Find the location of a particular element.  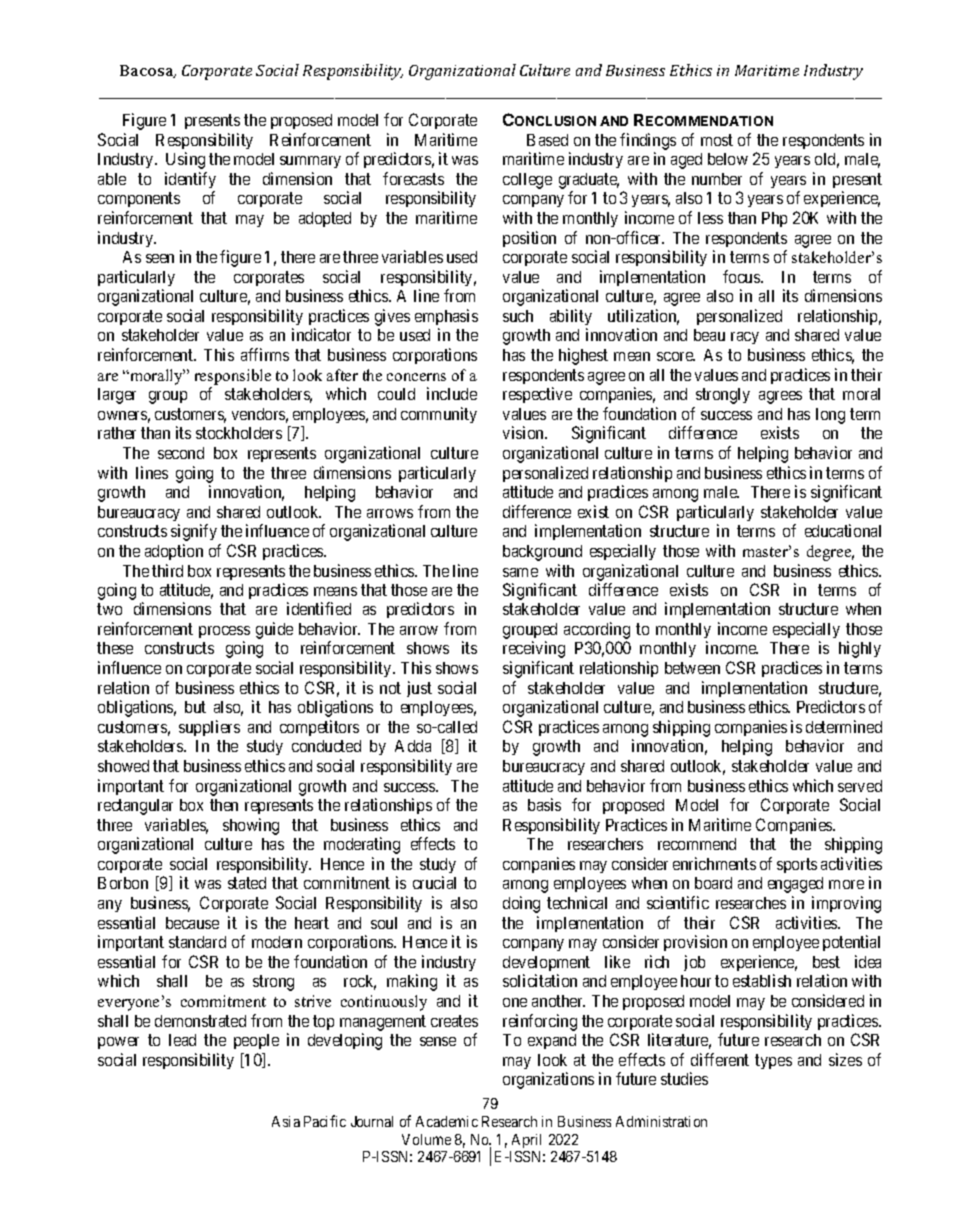

below is located at coordinates (728, 159).
